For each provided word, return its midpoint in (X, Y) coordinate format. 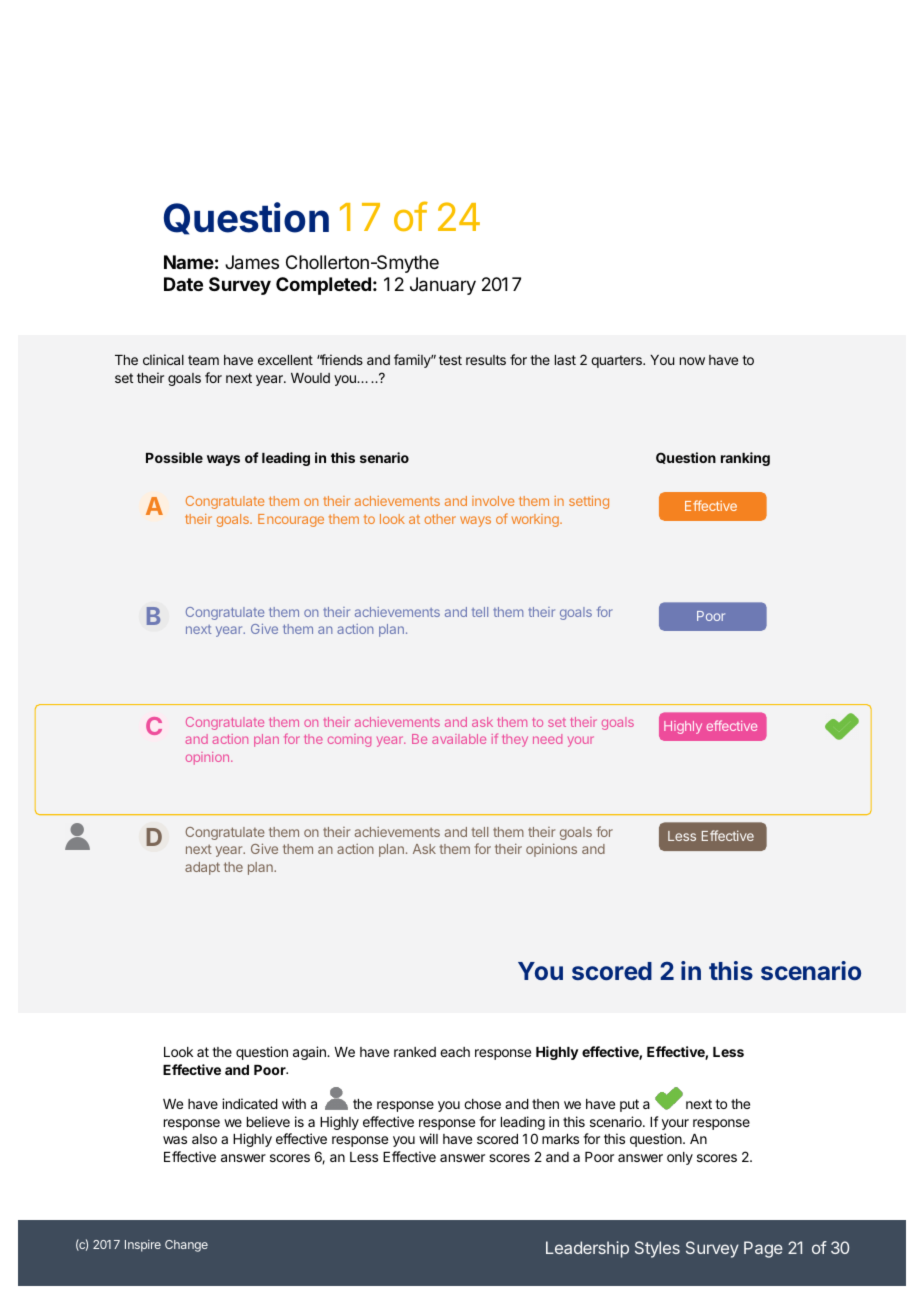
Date (183, 284)
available (459, 739)
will (428, 1138)
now (692, 361)
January (443, 286)
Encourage (291, 520)
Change (186, 1246)
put (629, 1105)
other (440, 519)
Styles (657, 1249)
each (455, 1052)
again (310, 1053)
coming (349, 740)
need (547, 739)
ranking (745, 459)
